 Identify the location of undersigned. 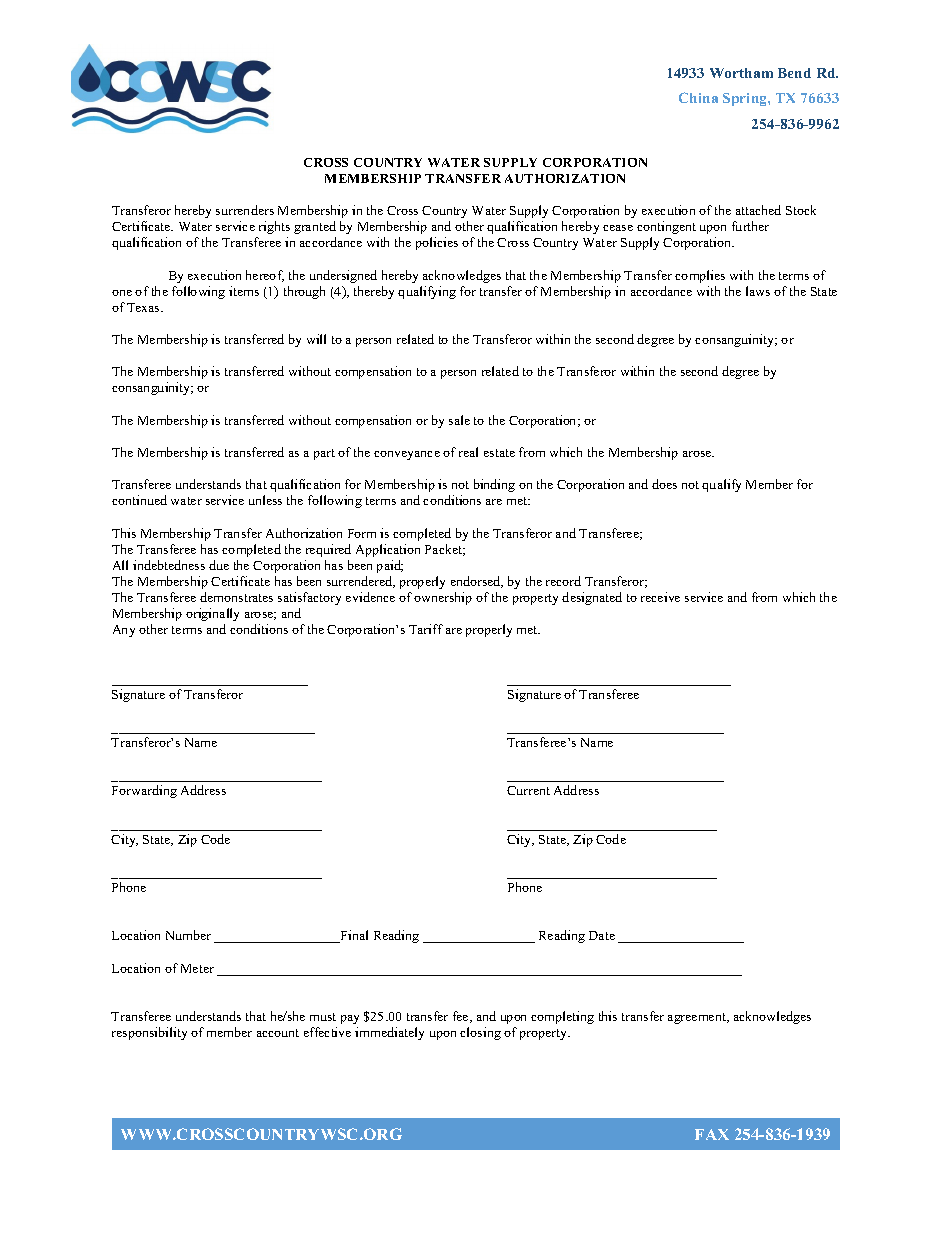
(343, 276).
